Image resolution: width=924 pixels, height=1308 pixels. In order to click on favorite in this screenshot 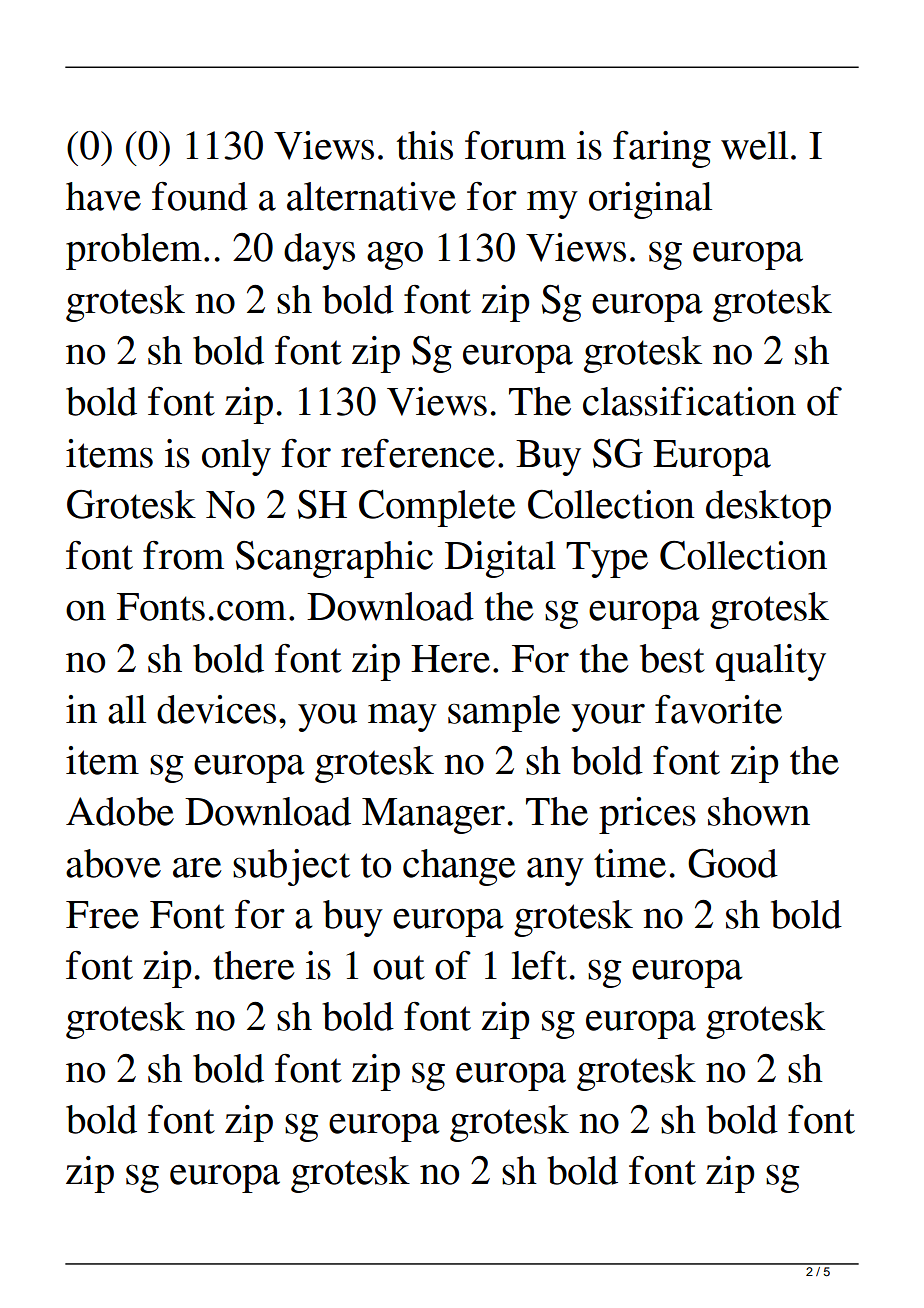, I will do `click(718, 709)`.
